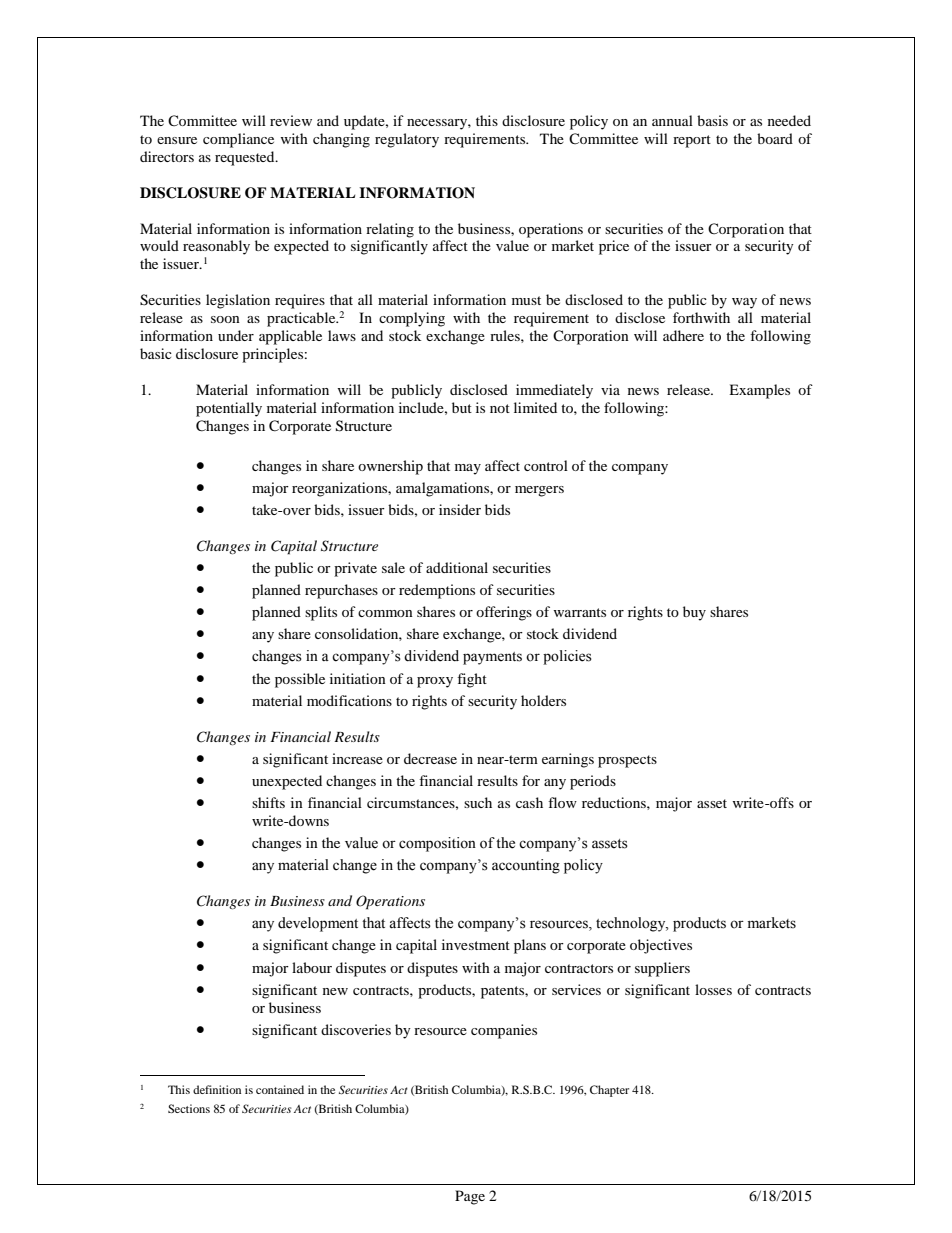 The width and height of the screenshot is (952, 1233). What do you see at coordinates (407, 140) in the screenshot?
I see `regulatory` at bounding box center [407, 140].
